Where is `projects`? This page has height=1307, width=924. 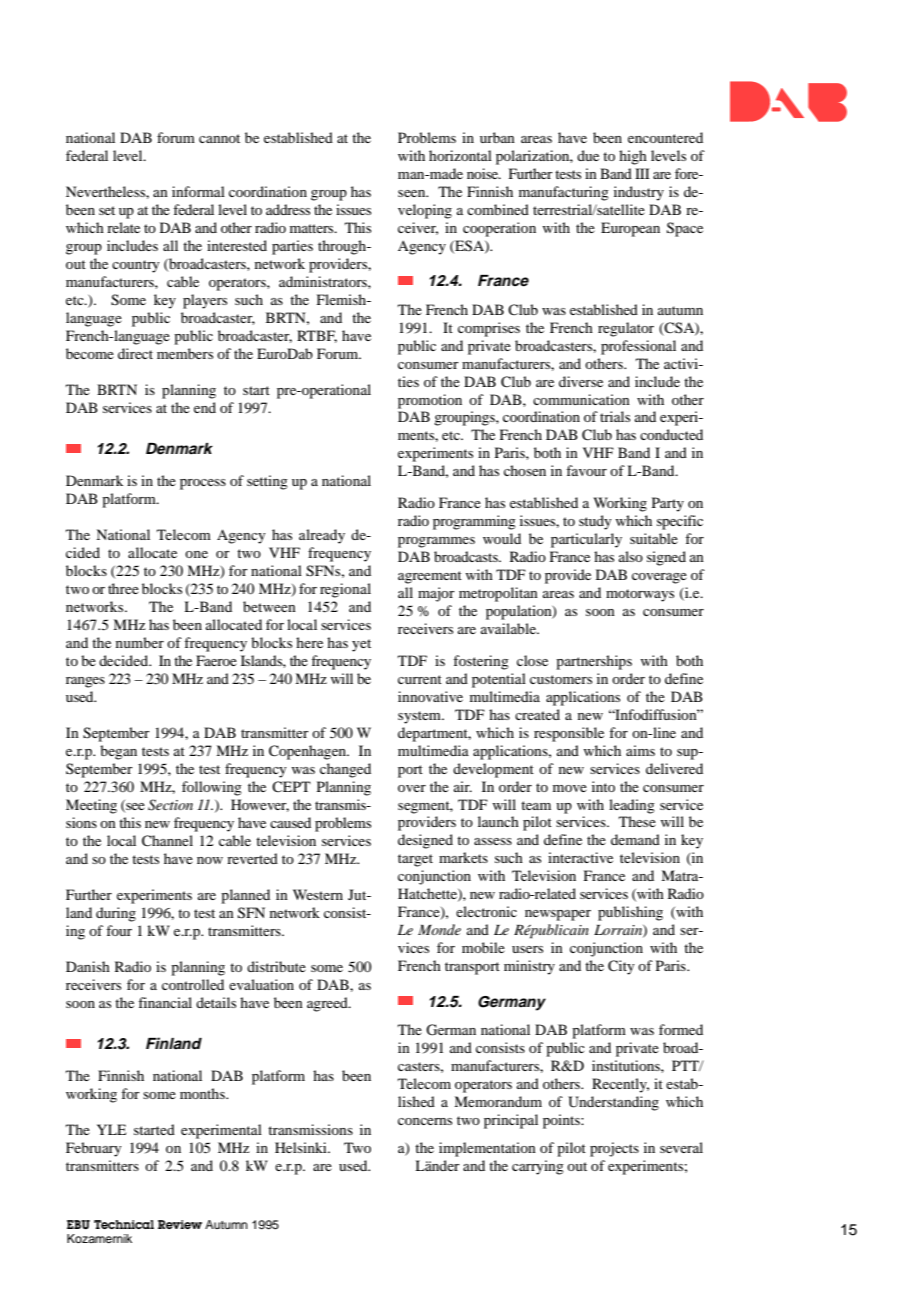 projects is located at coordinates (614, 1149).
